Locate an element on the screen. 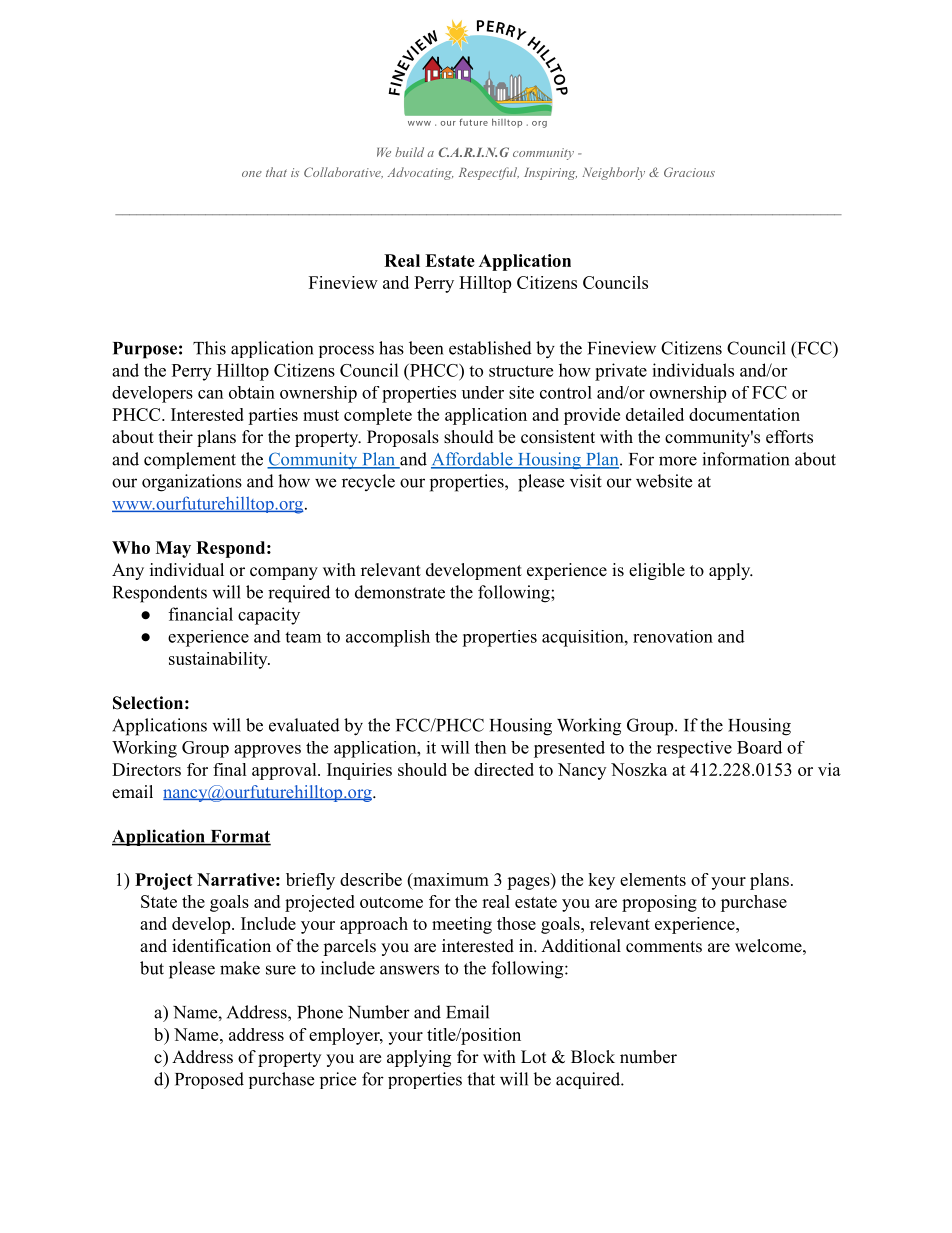 The image size is (952, 1233). renovation is located at coordinates (673, 636).
